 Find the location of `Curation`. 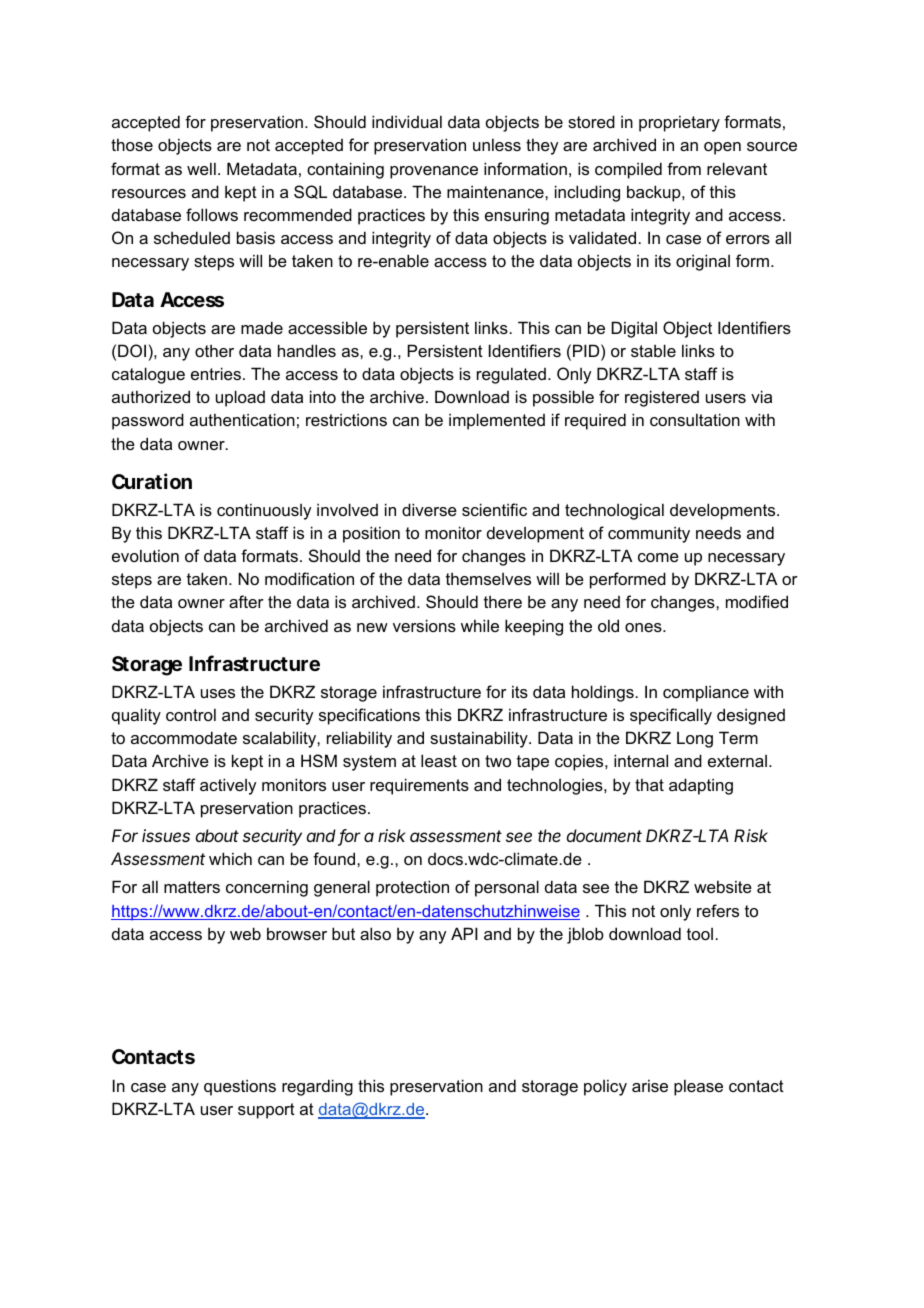

Curation is located at coordinates (152, 481).
